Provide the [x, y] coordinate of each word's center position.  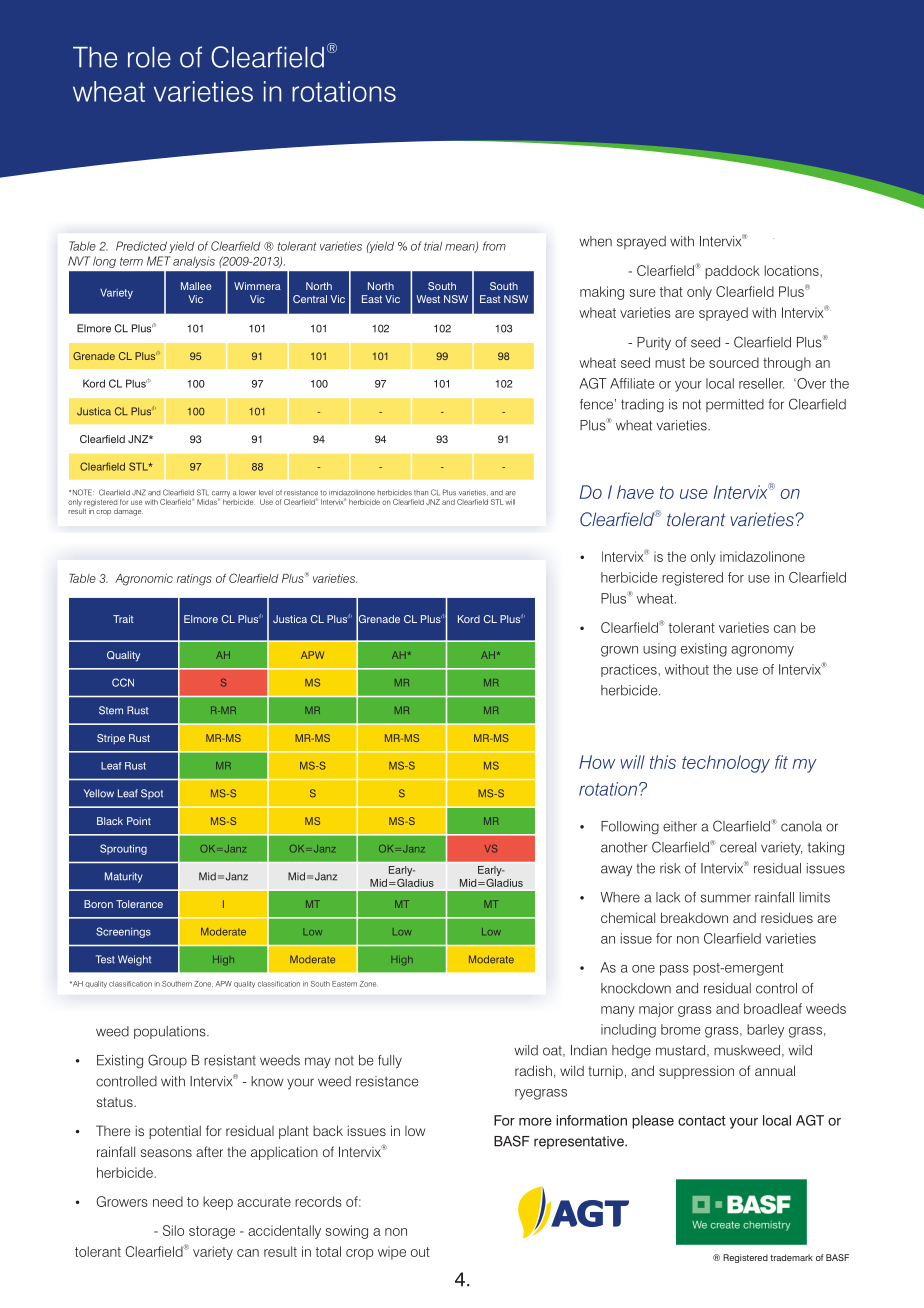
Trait [123, 619]
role [149, 57]
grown [619, 651]
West [428, 299]
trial [433, 246]
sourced [734, 362]
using [659, 650]
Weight [134, 960]
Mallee [196, 286]
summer [725, 898]
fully [390, 1062]
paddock [732, 272]
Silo [173, 1230]
